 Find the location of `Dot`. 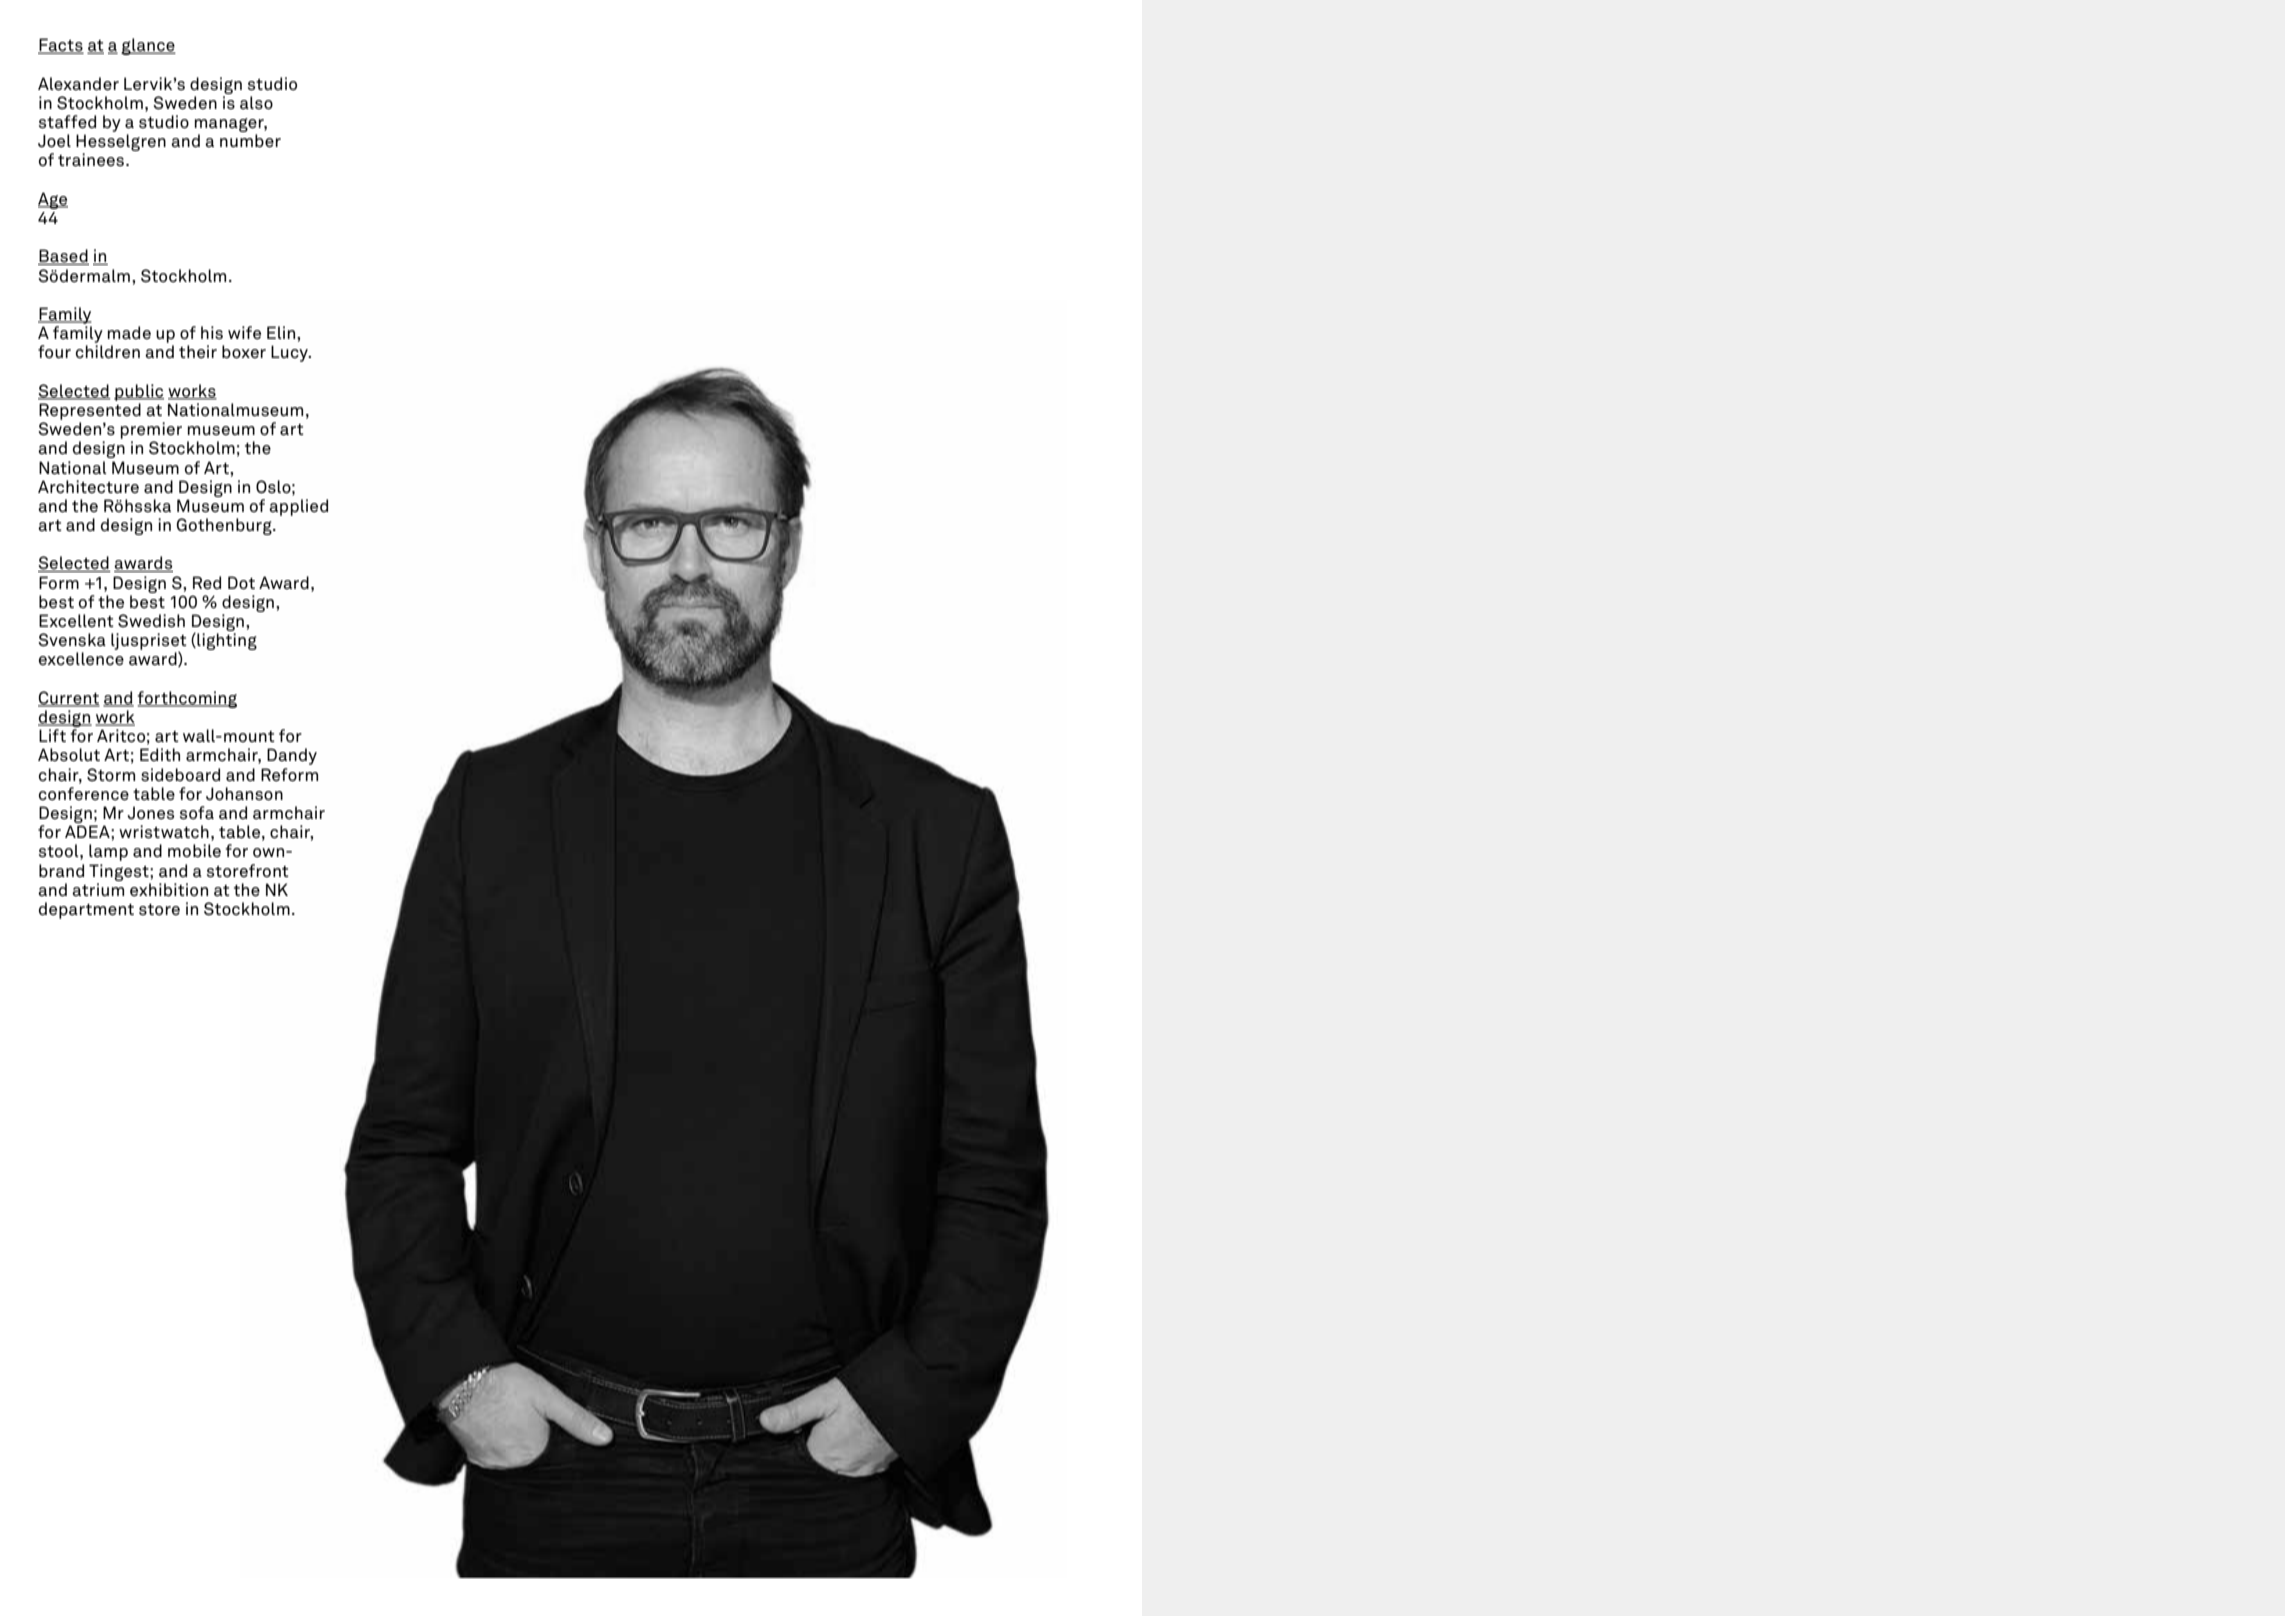

Dot is located at coordinates (241, 583).
